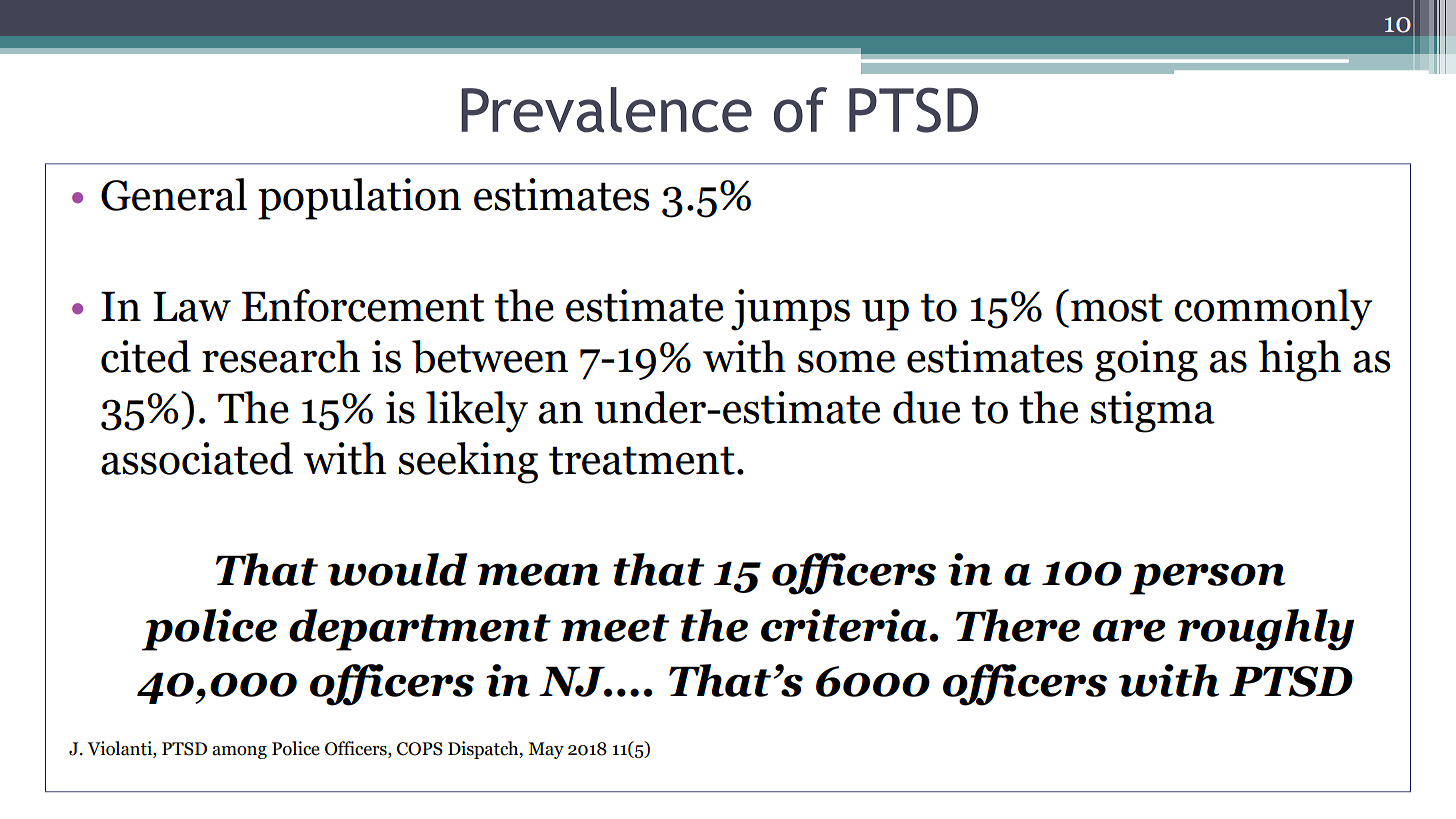 Image resolution: width=1456 pixels, height=819 pixels. What do you see at coordinates (197, 458) in the page?
I see `associated` at bounding box center [197, 458].
